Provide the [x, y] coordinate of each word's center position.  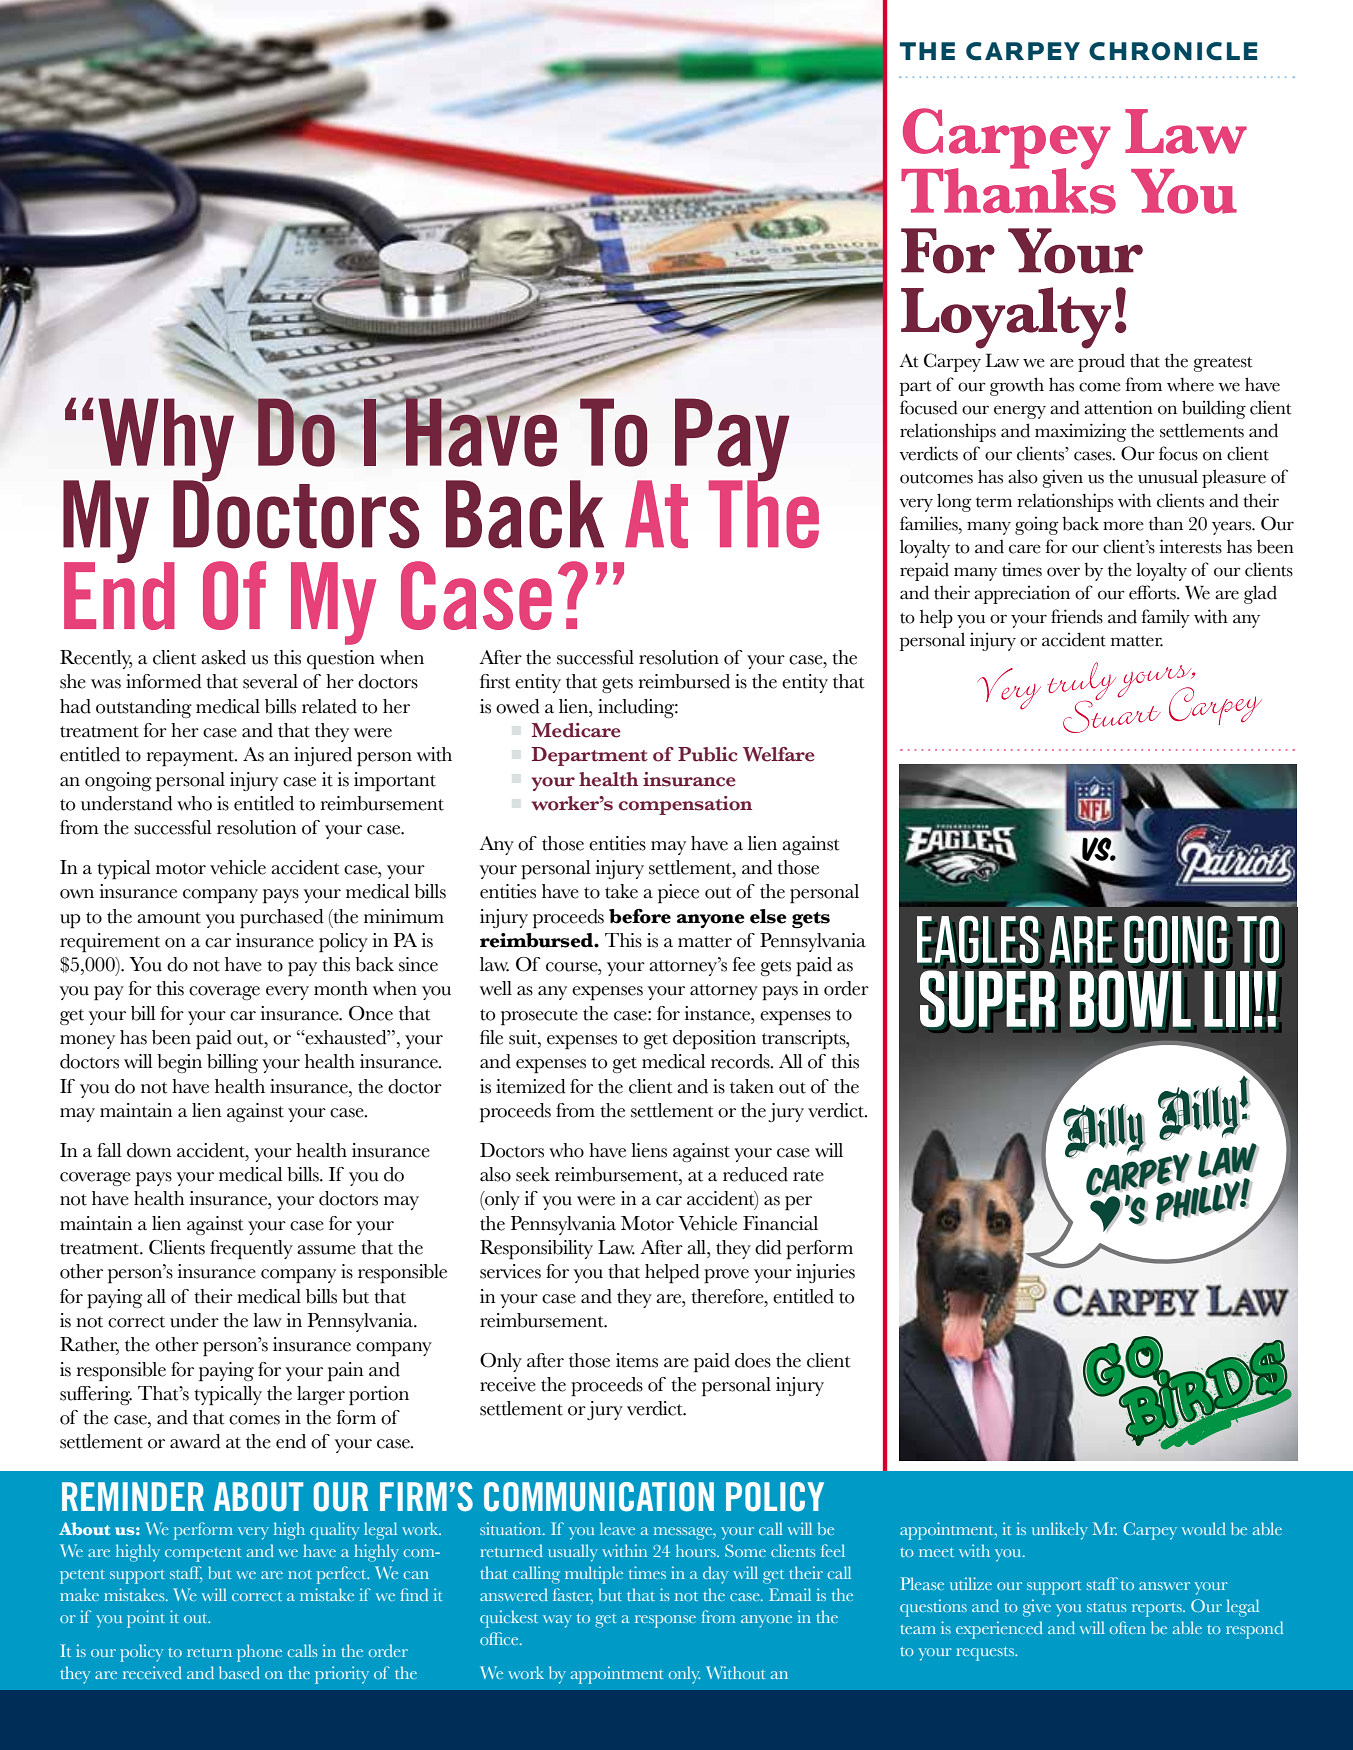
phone [259, 1653]
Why [166, 440]
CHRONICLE [1173, 51]
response [665, 1621]
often [1128, 1627]
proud [1101, 363]
